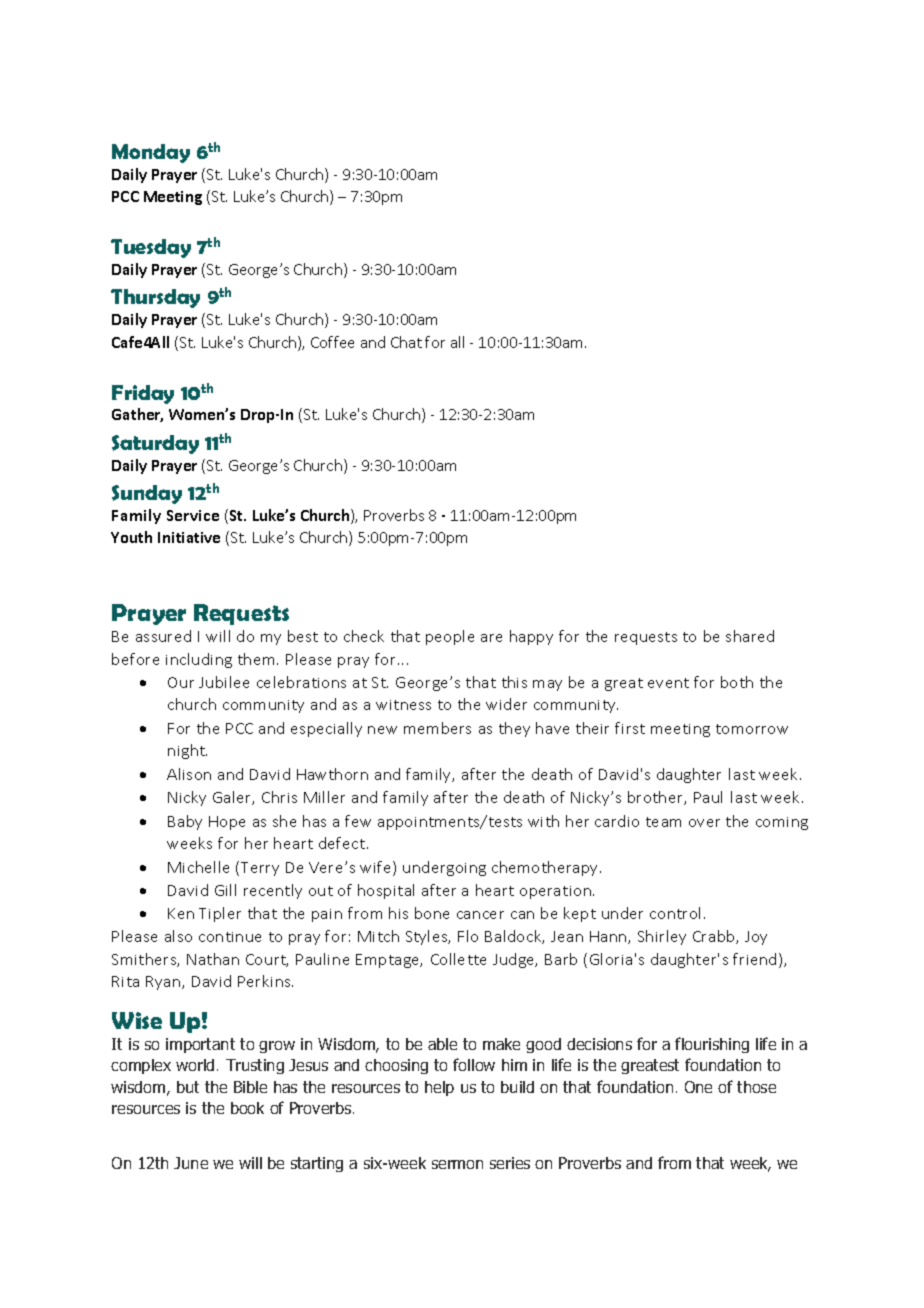  What do you see at coordinates (406, 342) in the screenshot?
I see `Chat` at bounding box center [406, 342].
